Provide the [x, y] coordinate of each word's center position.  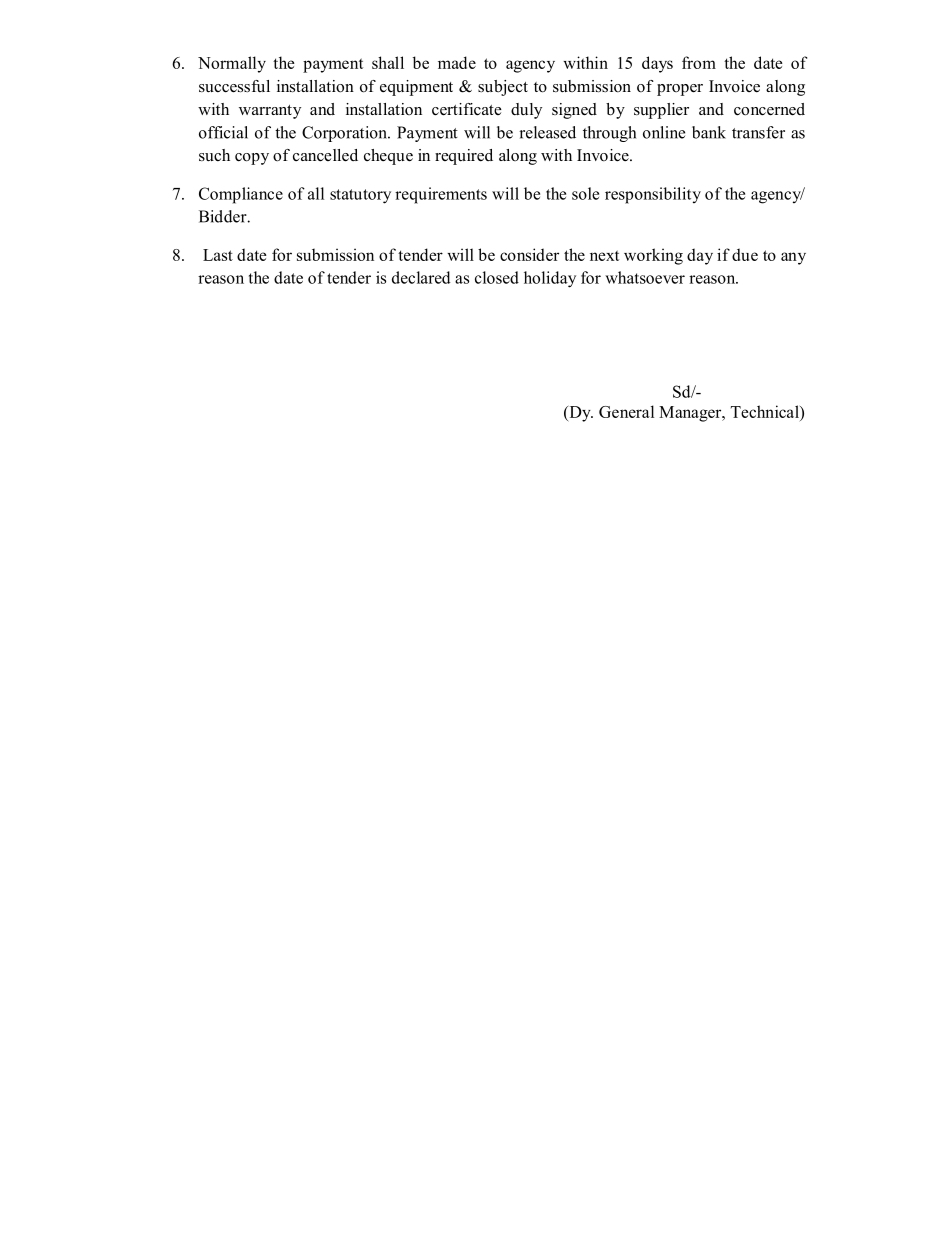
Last [218, 255]
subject [503, 88]
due [745, 254]
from [699, 62]
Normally [232, 64]
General [626, 411]
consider [529, 254]
